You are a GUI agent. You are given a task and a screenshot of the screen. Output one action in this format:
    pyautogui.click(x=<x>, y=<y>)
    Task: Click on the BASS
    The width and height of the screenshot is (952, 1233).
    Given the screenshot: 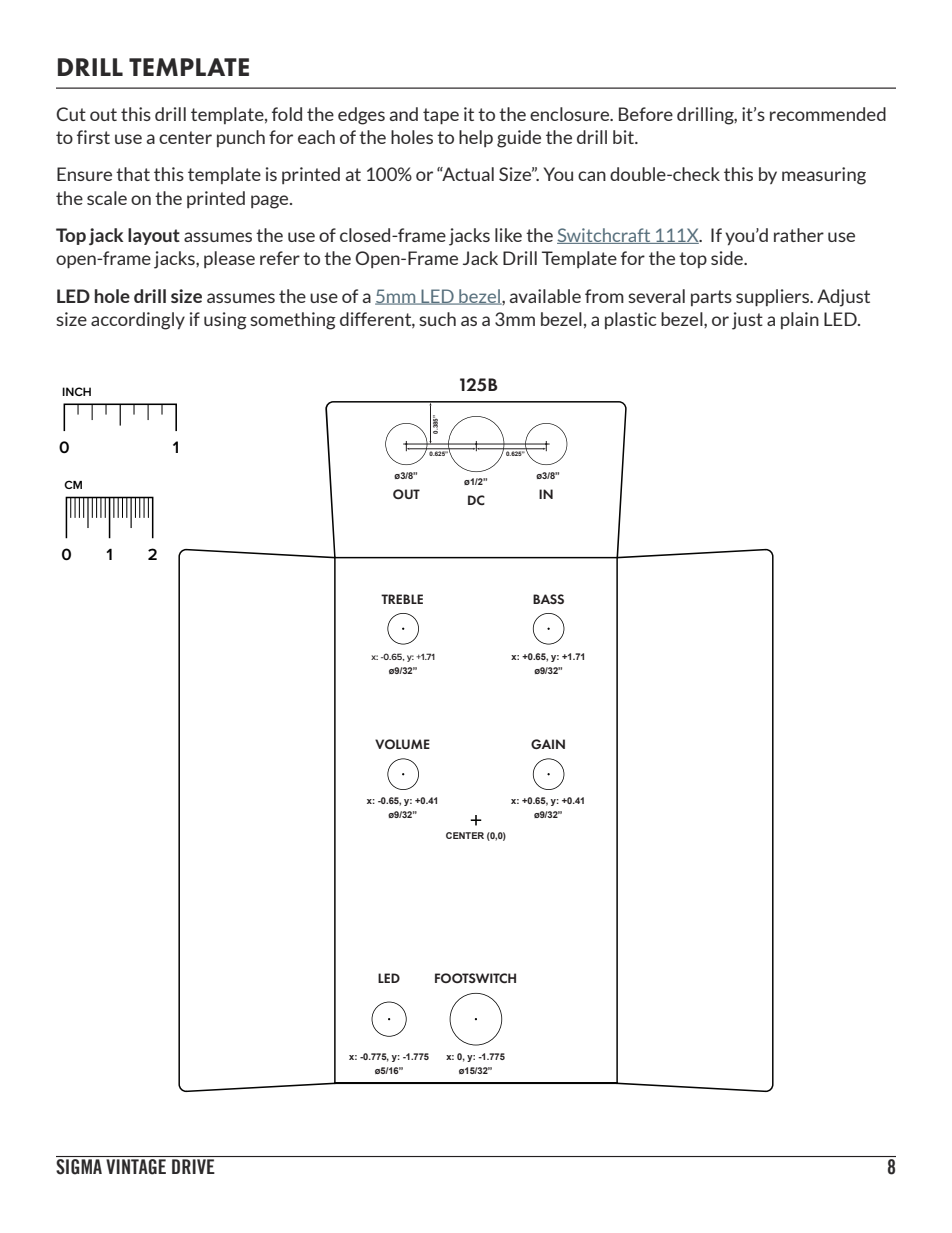 What is the action you would take?
    pyautogui.click(x=548, y=599)
